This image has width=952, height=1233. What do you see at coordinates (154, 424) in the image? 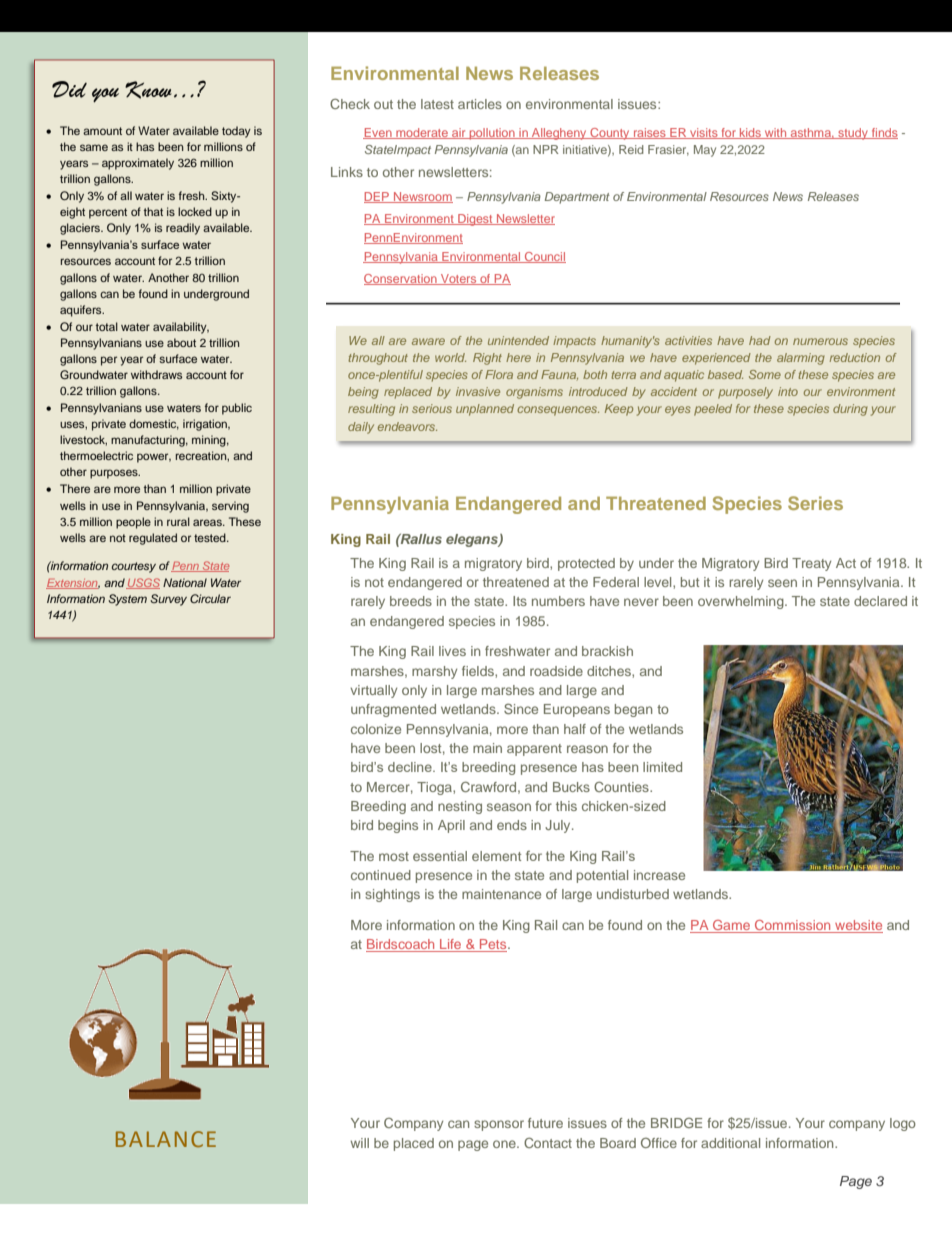
I see `domestic` at bounding box center [154, 424].
